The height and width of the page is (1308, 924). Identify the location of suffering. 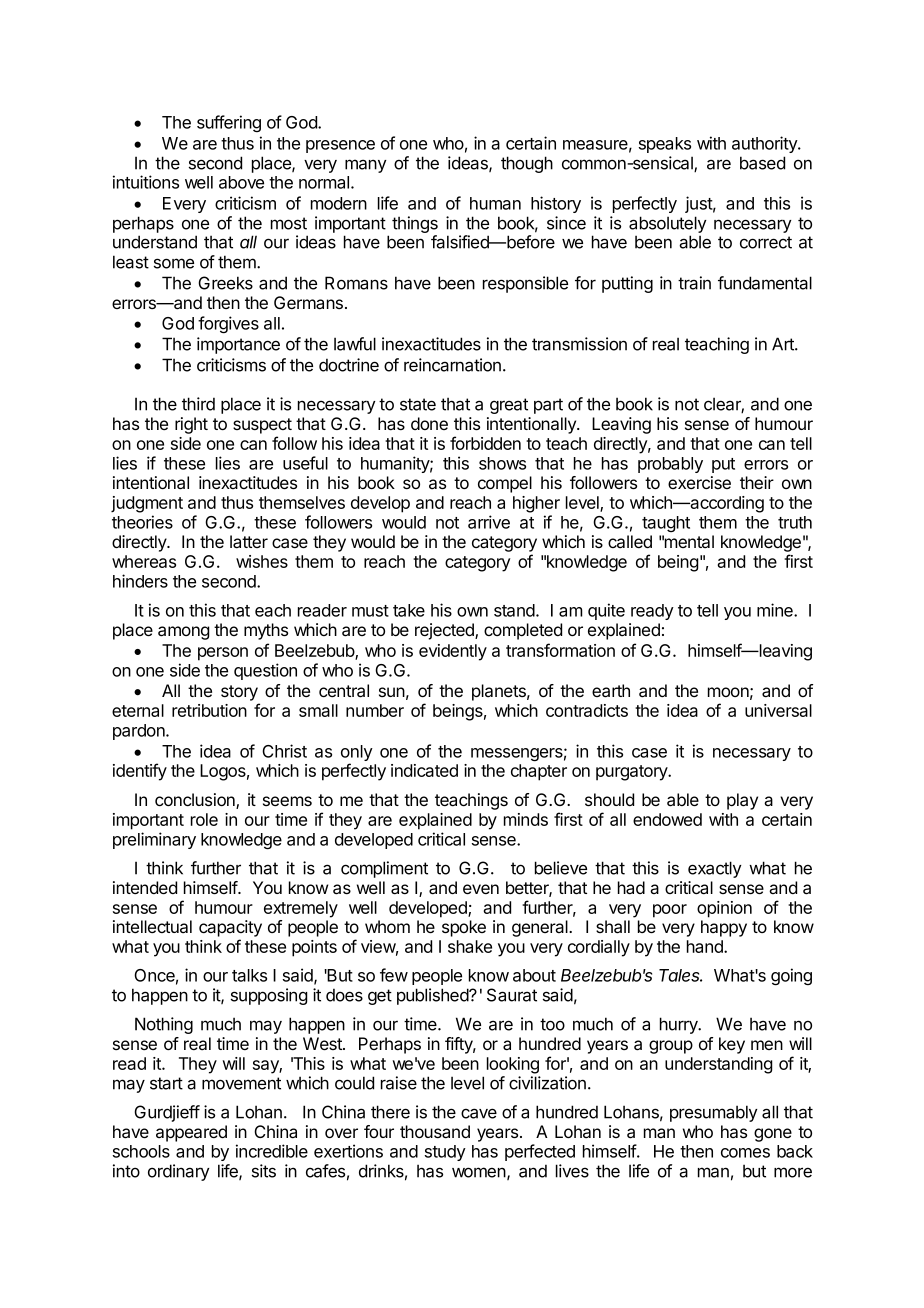
(229, 123).
